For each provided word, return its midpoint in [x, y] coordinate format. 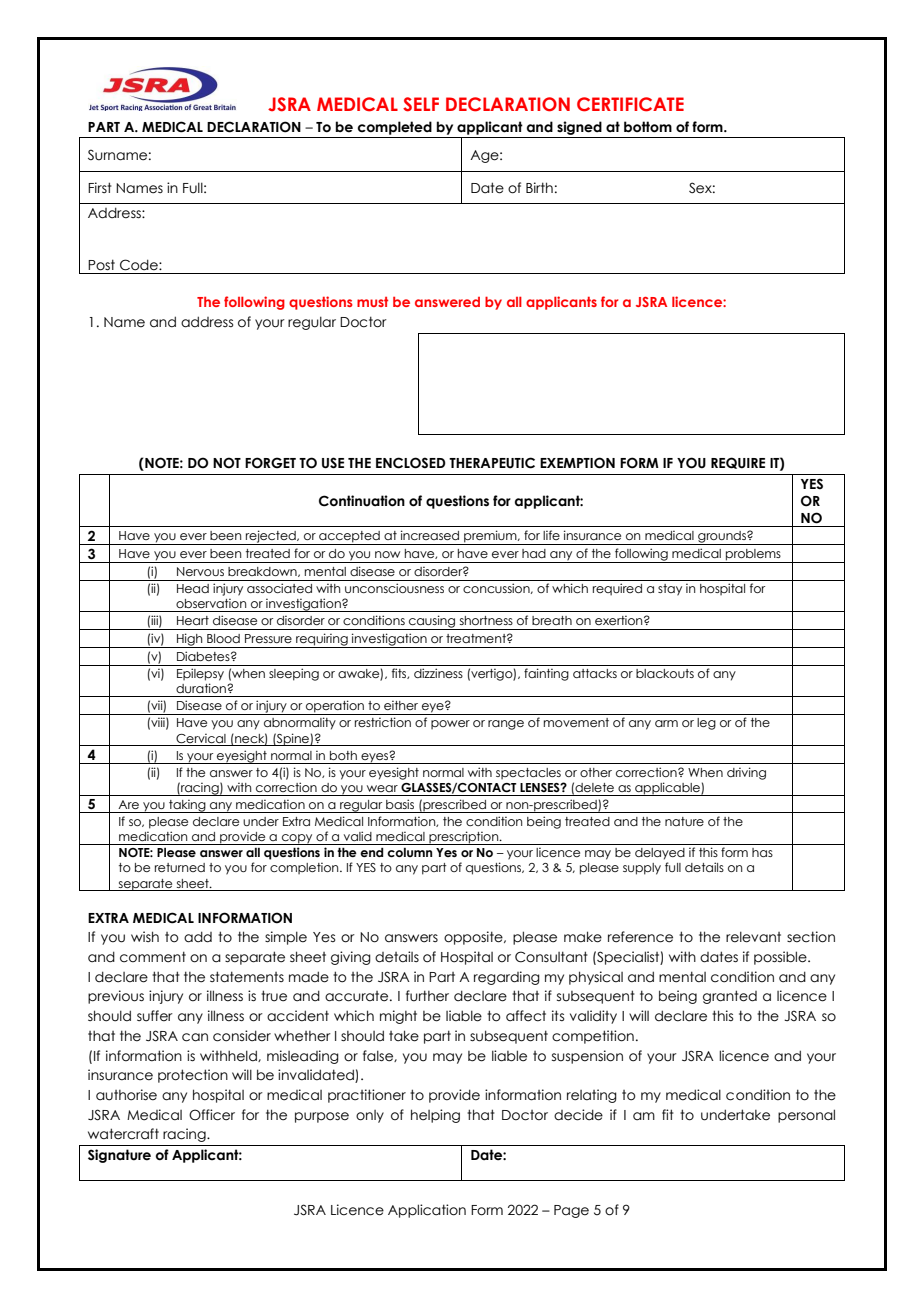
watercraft [123, 1134]
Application [427, 1211]
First [100, 187]
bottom [648, 127]
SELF [421, 104]
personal [806, 1116]
